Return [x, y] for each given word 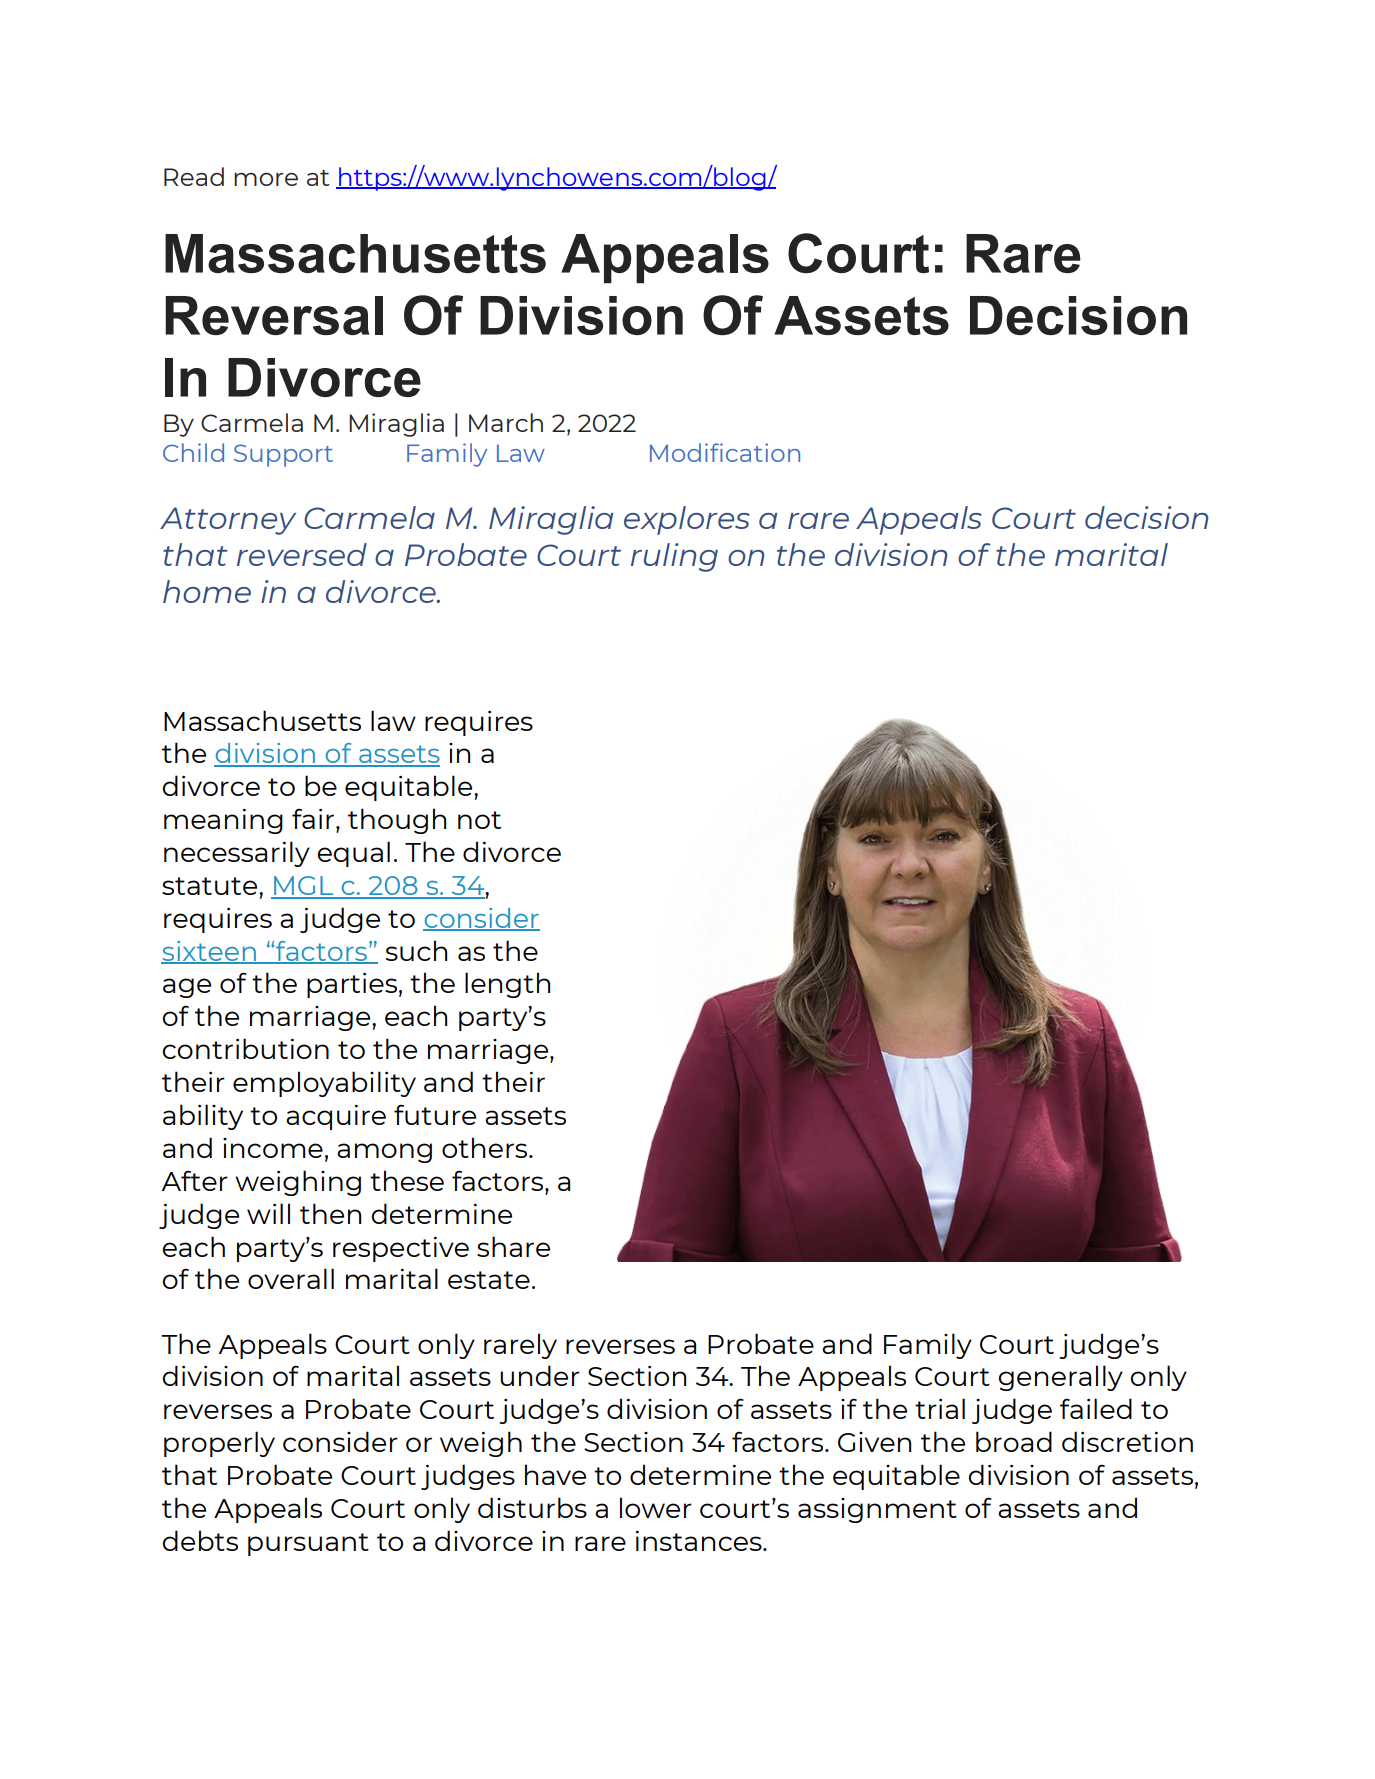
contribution [245, 1048]
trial [940, 1408]
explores [687, 520]
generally [1060, 1378]
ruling [674, 557]
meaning [223, 821]
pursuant [308, 1544]
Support [283, 455]
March [506, 422]
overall [291, 1278]
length [507, 985]
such [416, 950]
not [479, 820]
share [513, 1246]
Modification [725, 452]
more [266, 179]
